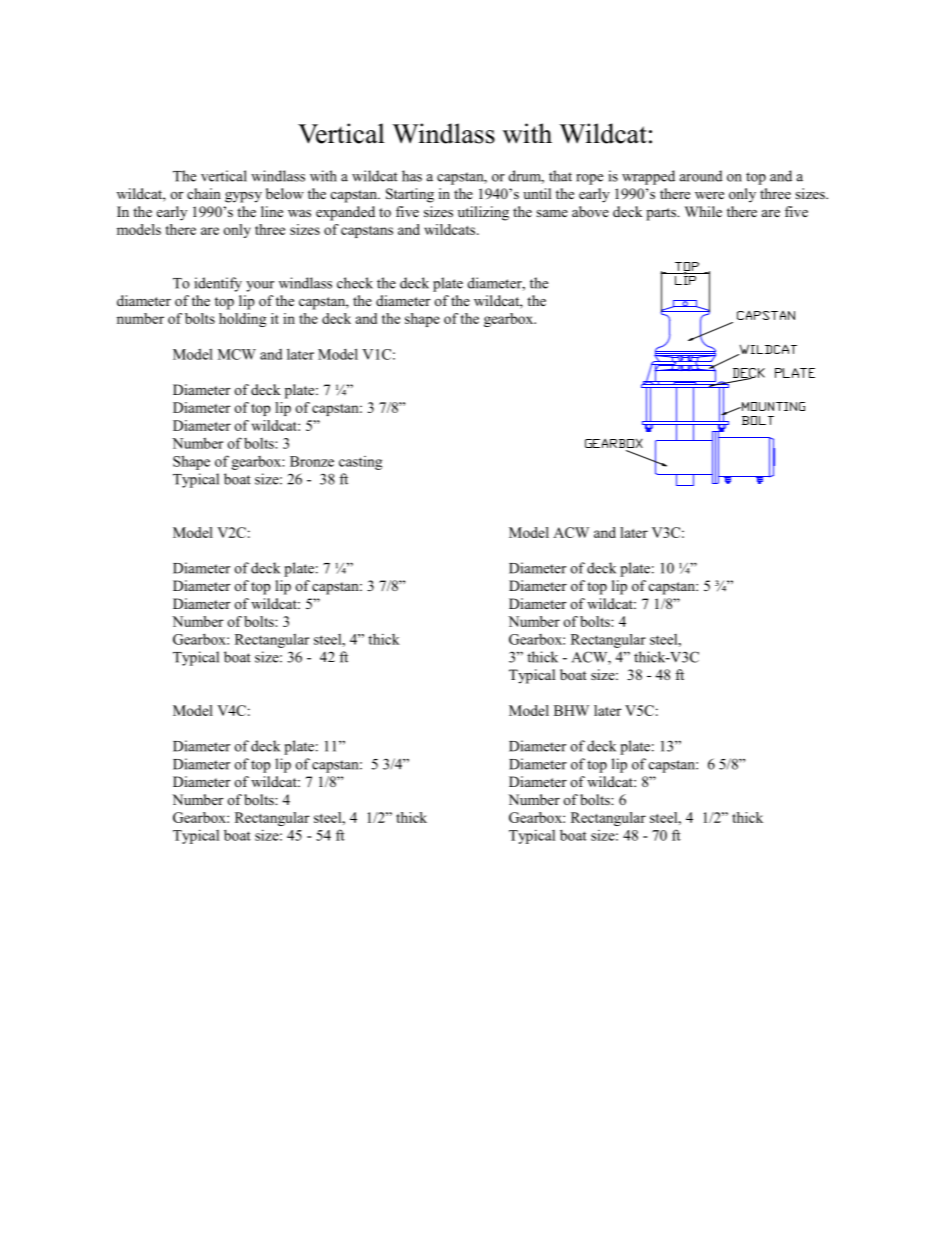 The image size is (952, 1233). What do you see at coordinates (648, 177) in the document?
I see `wrapped` at bounding box center [648, 177].
